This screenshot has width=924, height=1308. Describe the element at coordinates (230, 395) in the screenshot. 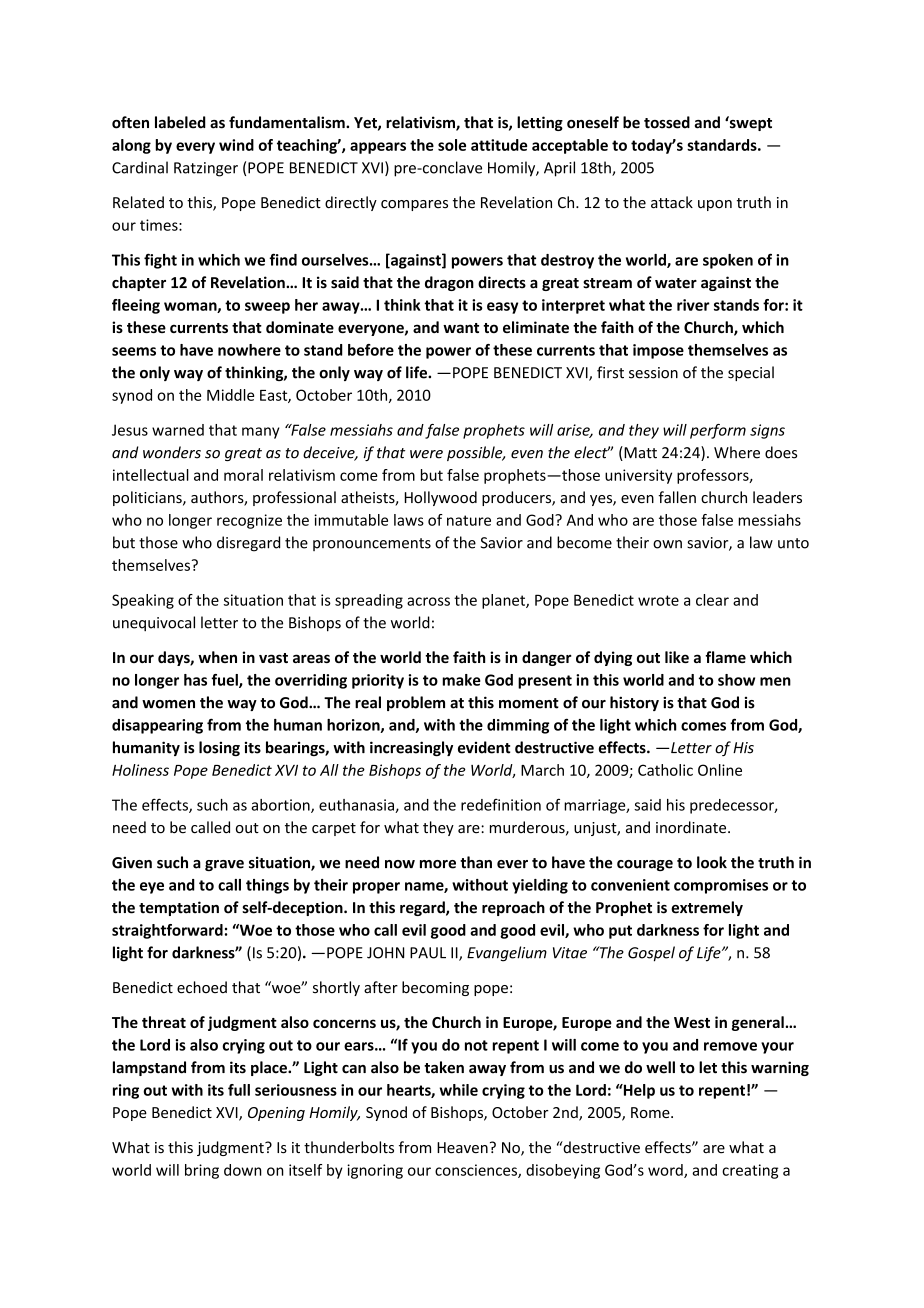

I see `Middle` at that location.
